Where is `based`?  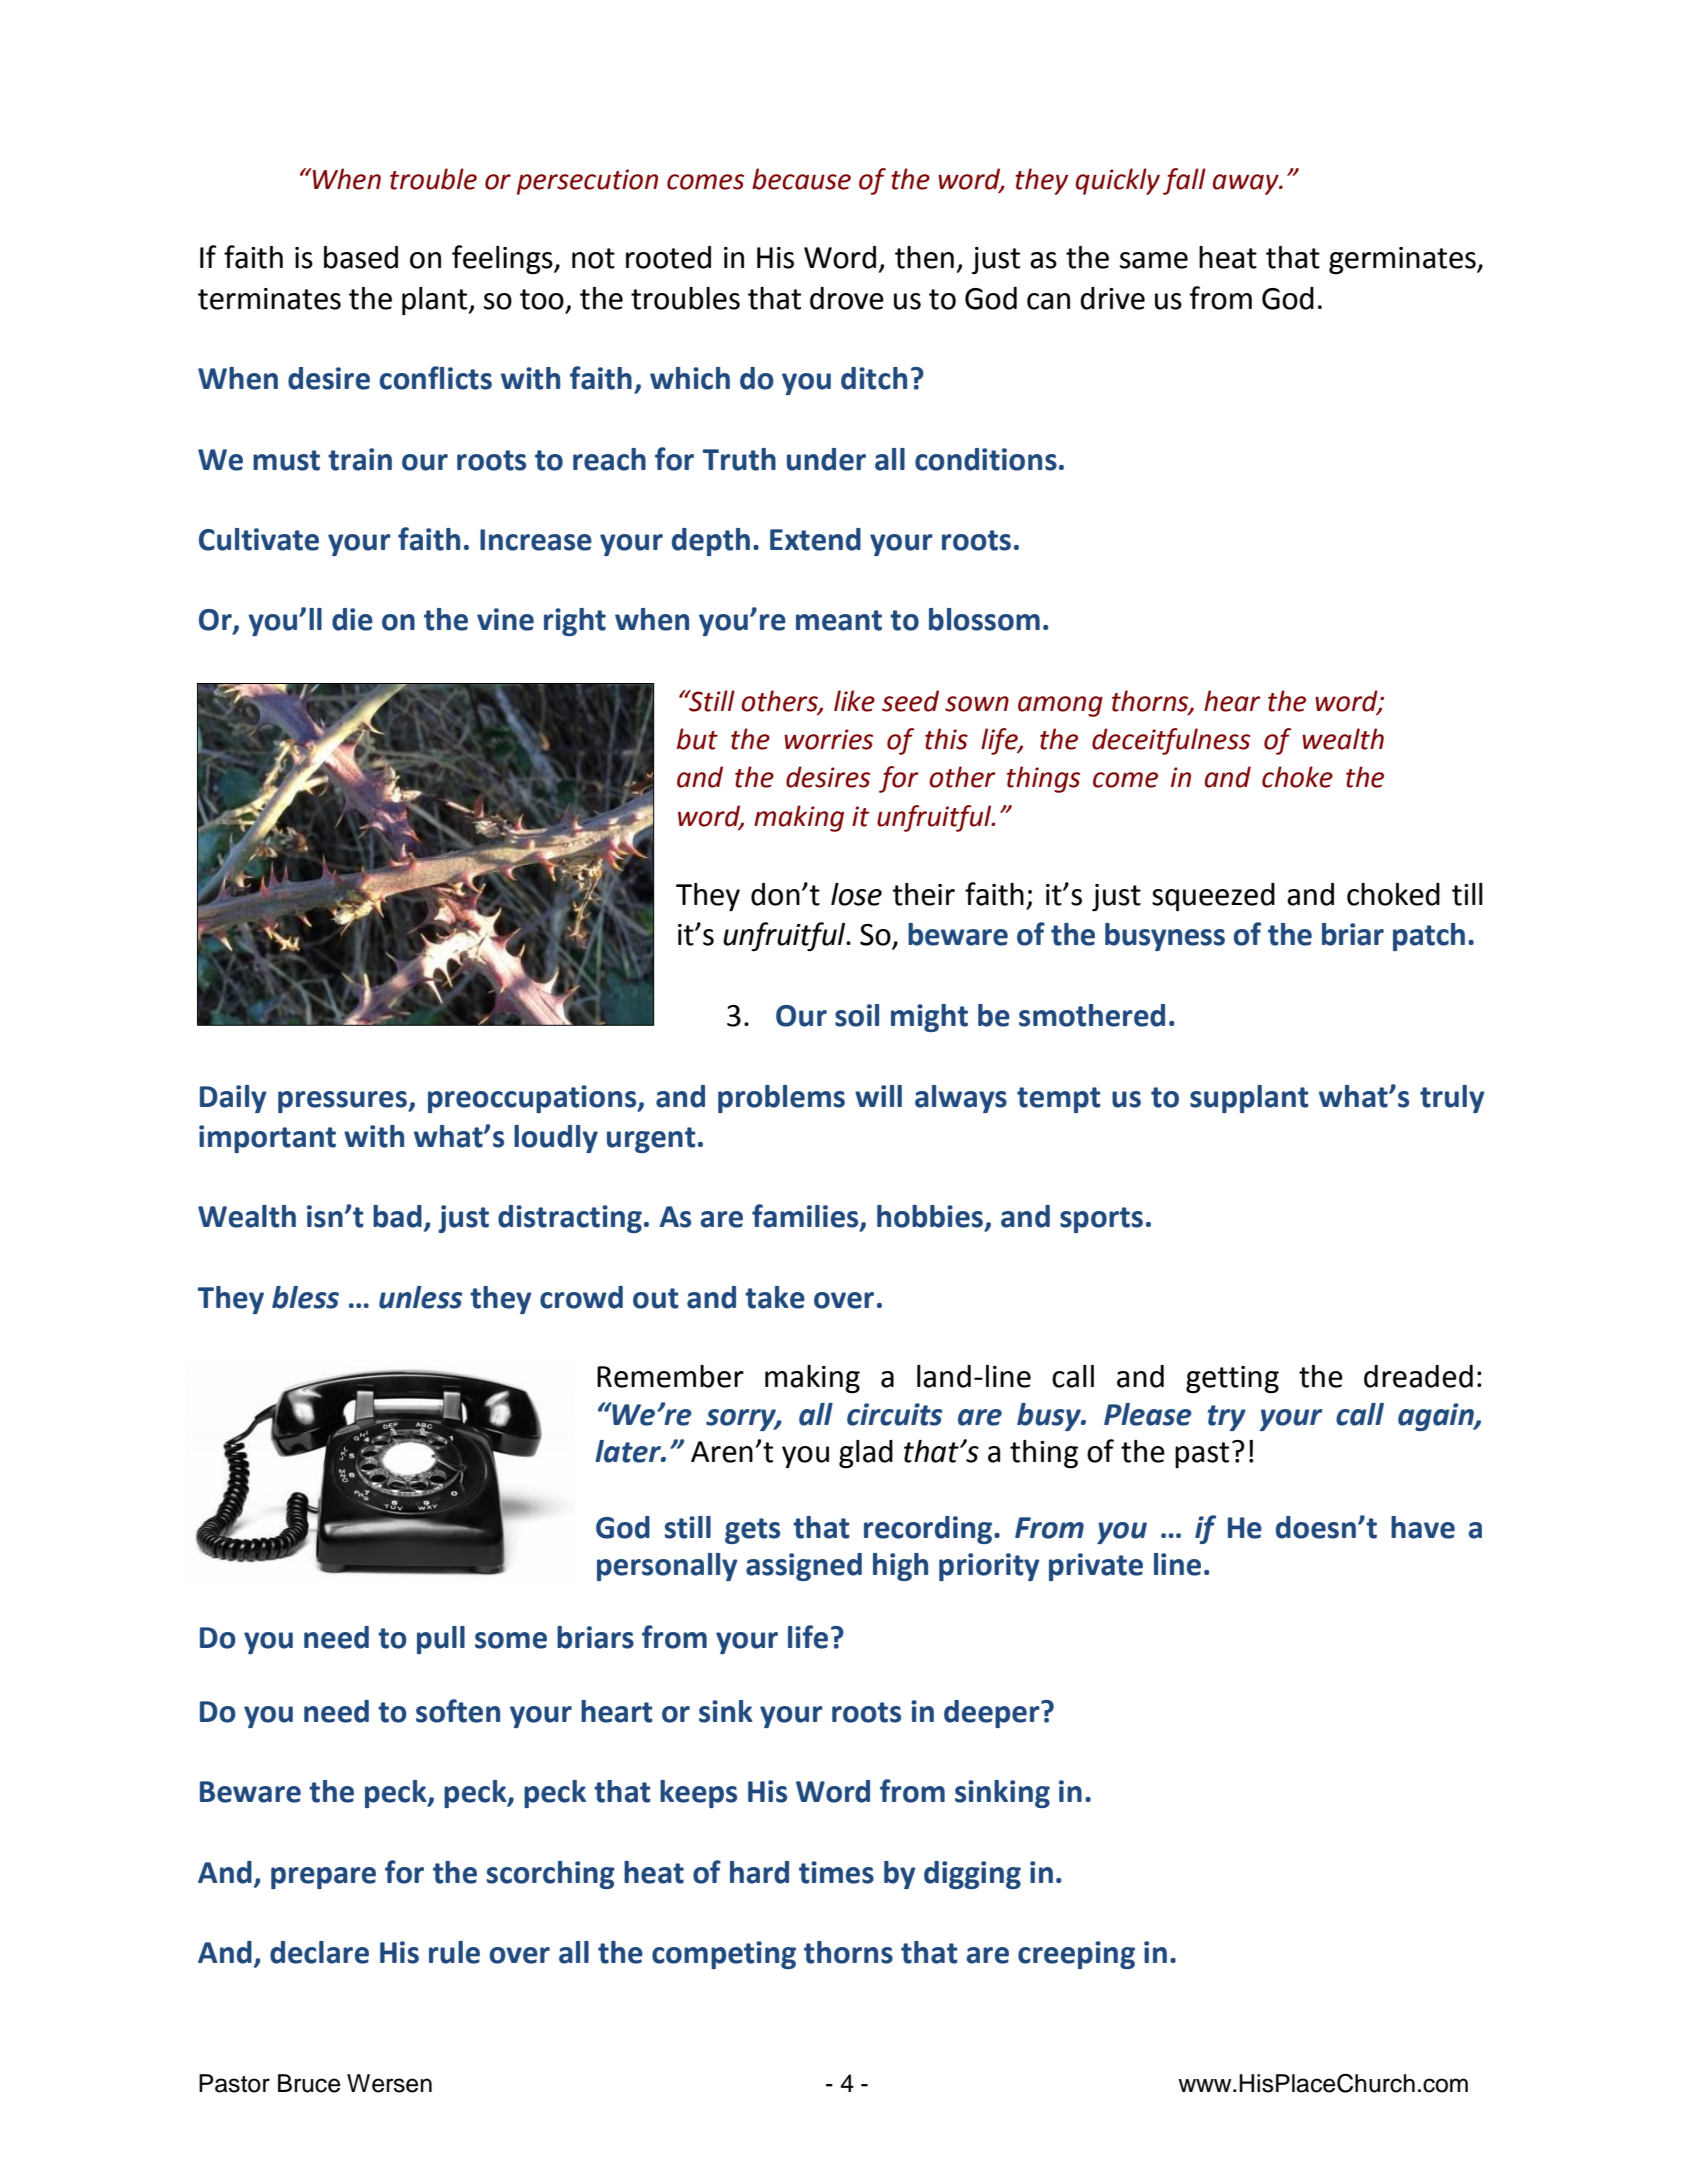 based is located at coordinates (361, 257).
